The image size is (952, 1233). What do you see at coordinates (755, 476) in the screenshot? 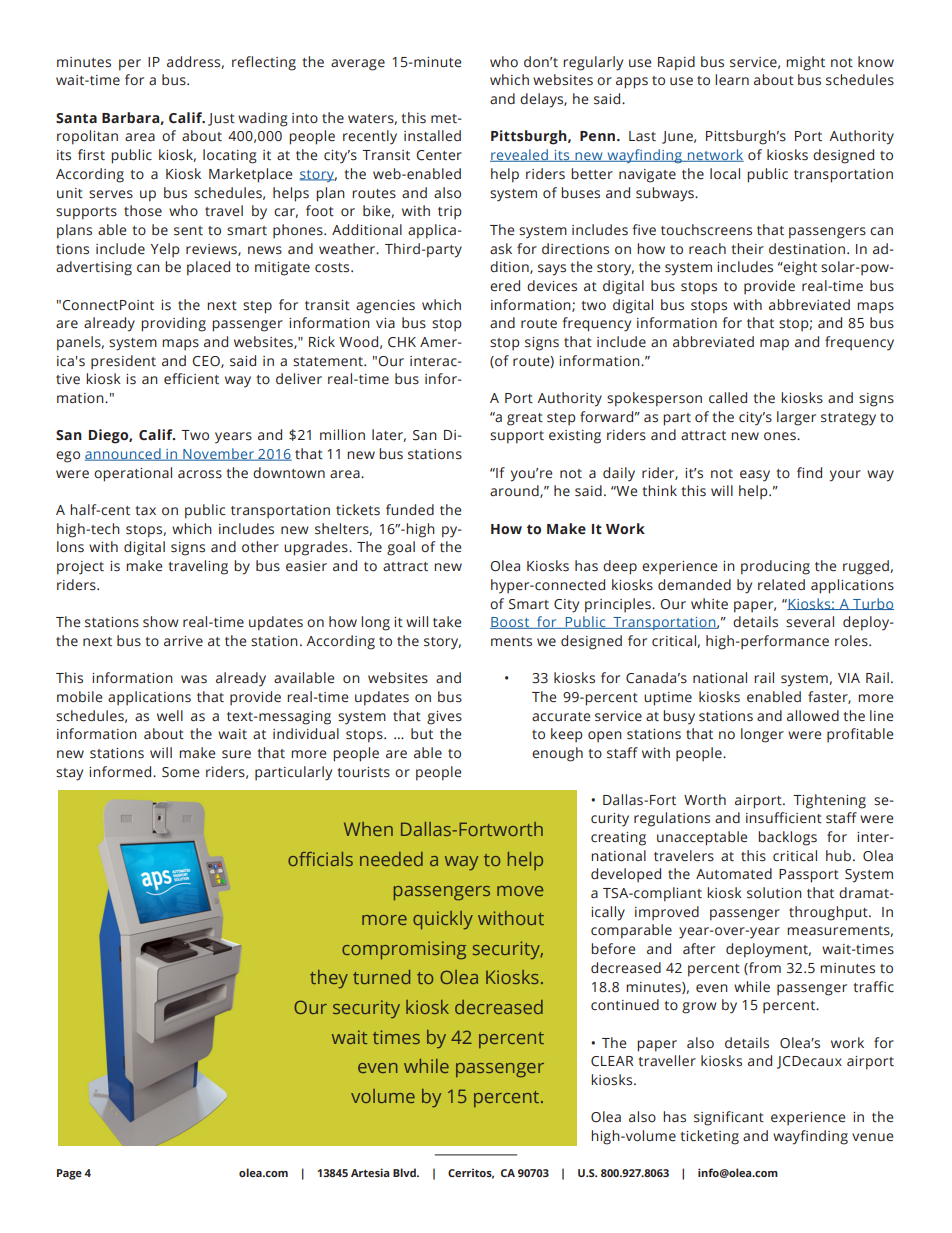
I see `easy` at bounding box center [755, 476].
